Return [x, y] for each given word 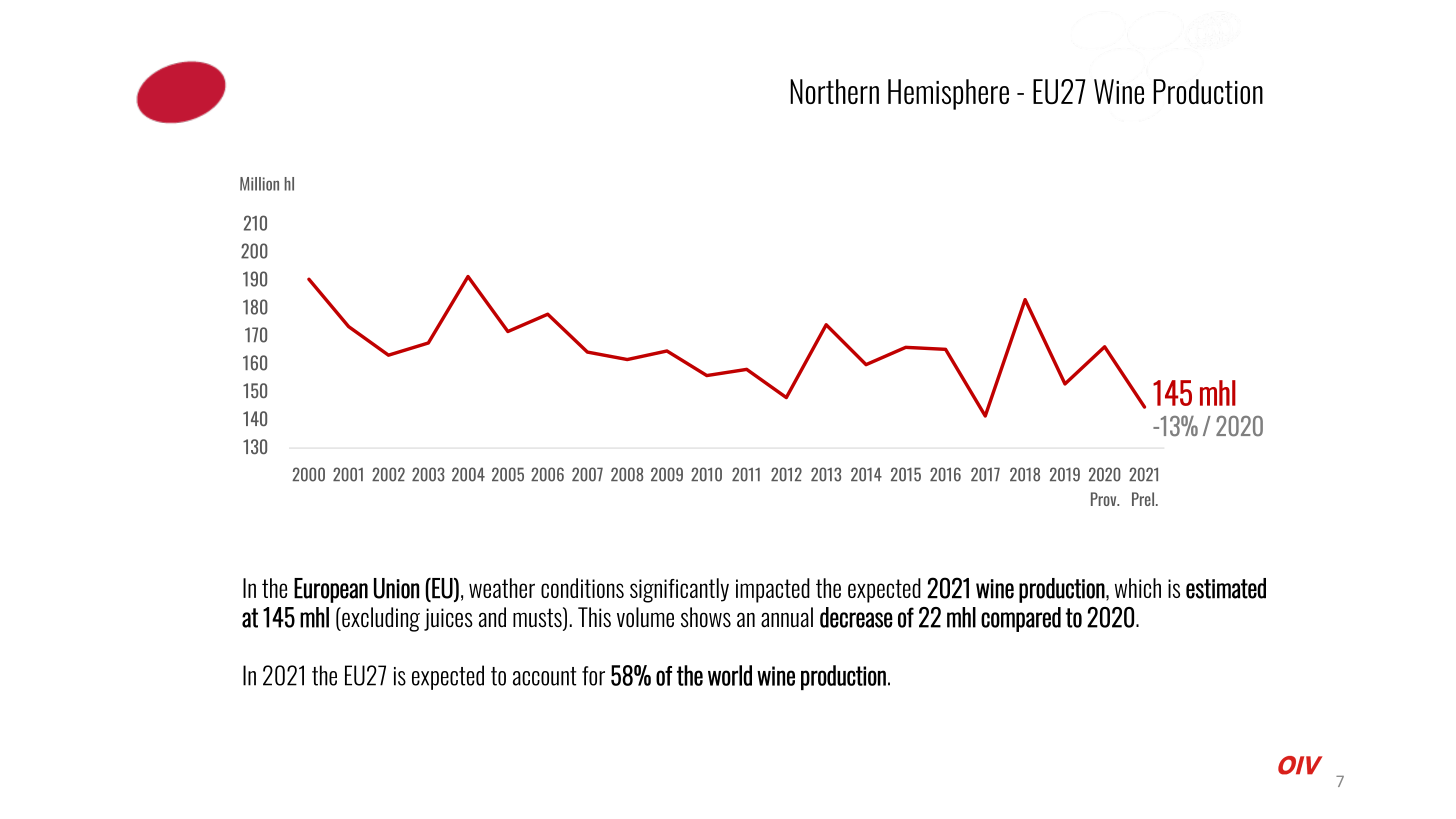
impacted [773, 590]
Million [259, 184]
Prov [1105, 499]
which [1138, 588]
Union [396, 588]
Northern [834, 91]
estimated [1226, 588]
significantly [679, 590]
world [730, 675]
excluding [380, 619]
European [331, 590]
